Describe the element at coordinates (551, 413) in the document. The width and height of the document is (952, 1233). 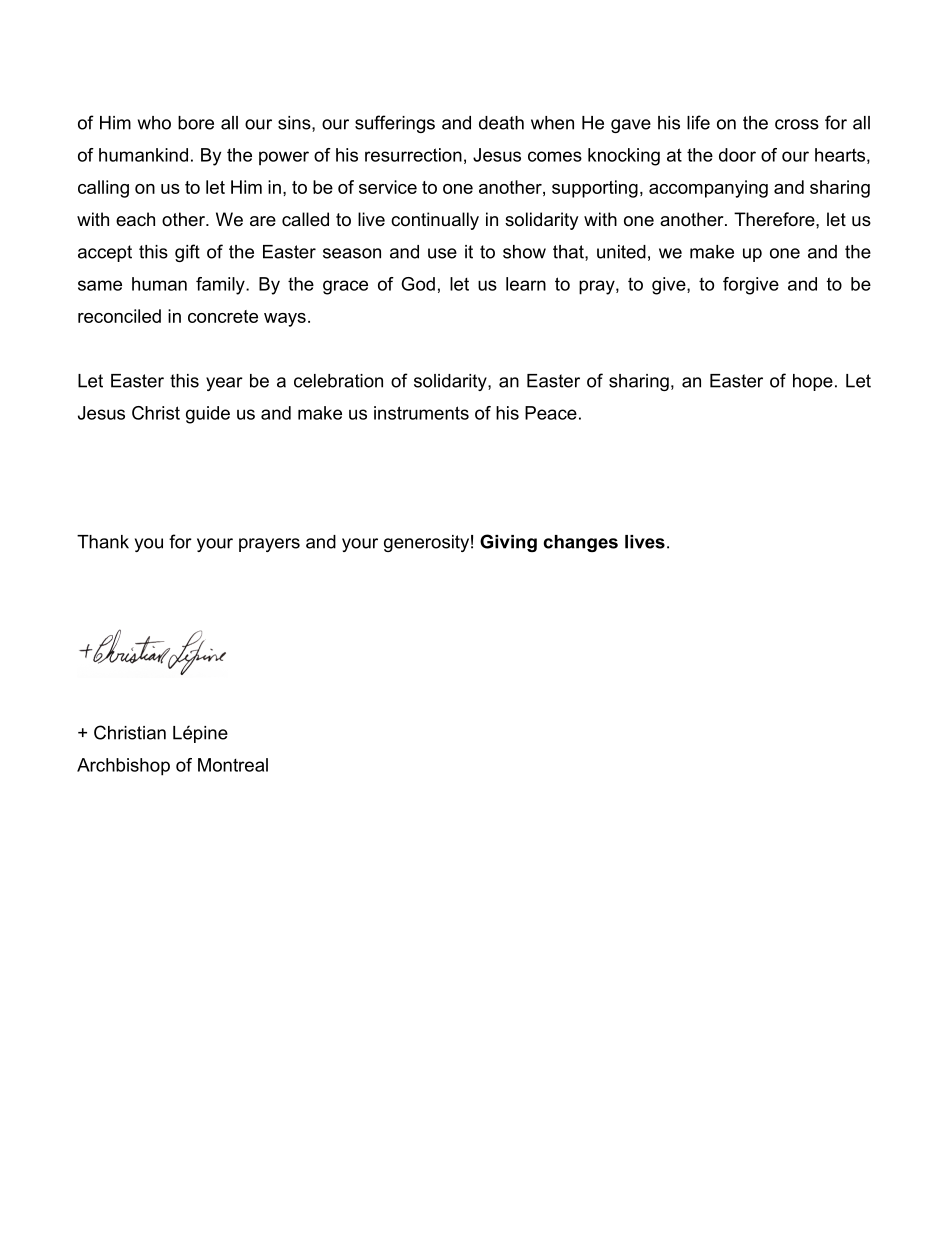
I see `Peace` at that location.
